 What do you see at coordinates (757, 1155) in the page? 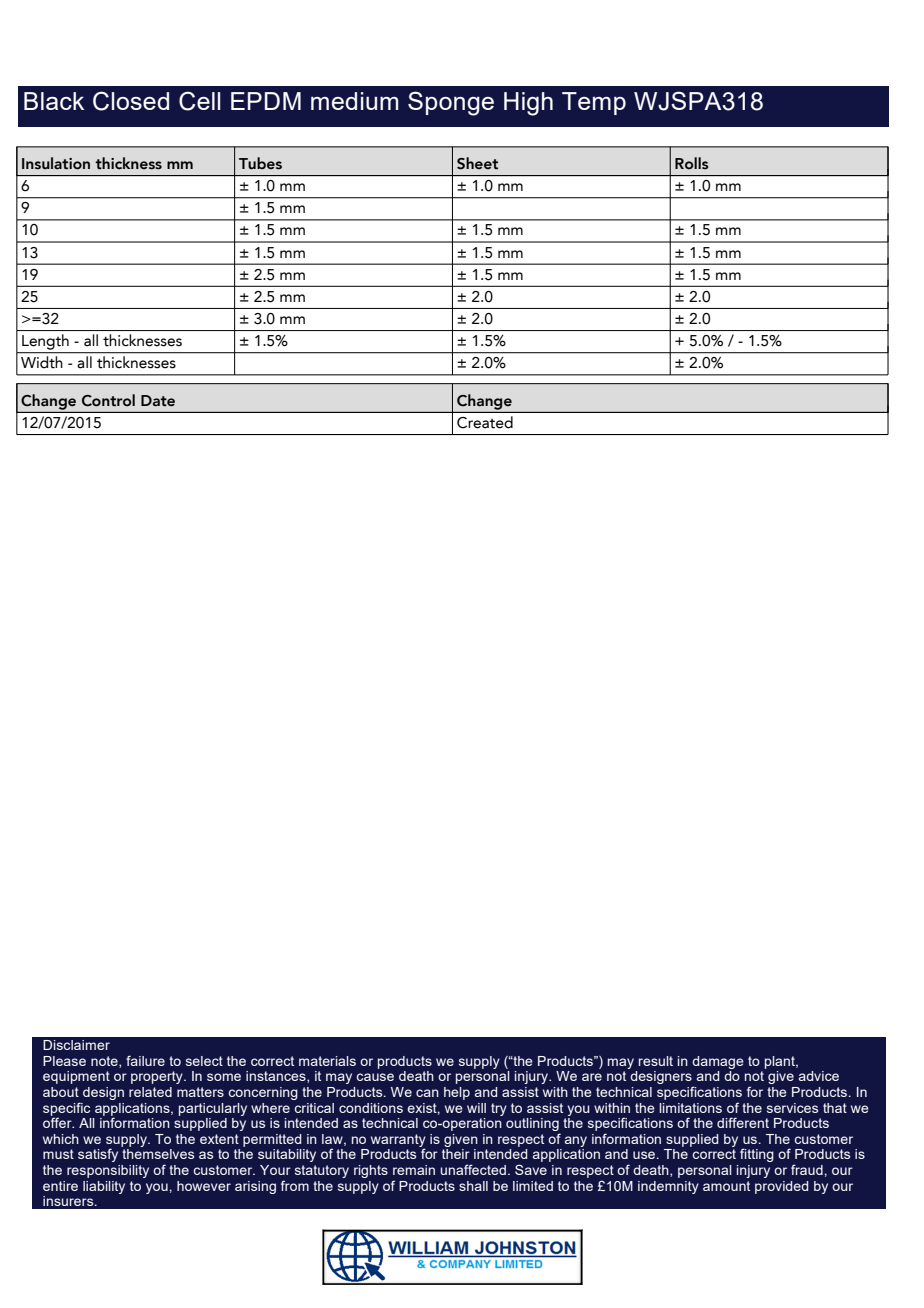
I see `fitting` at bounding box center [757, 1155].
